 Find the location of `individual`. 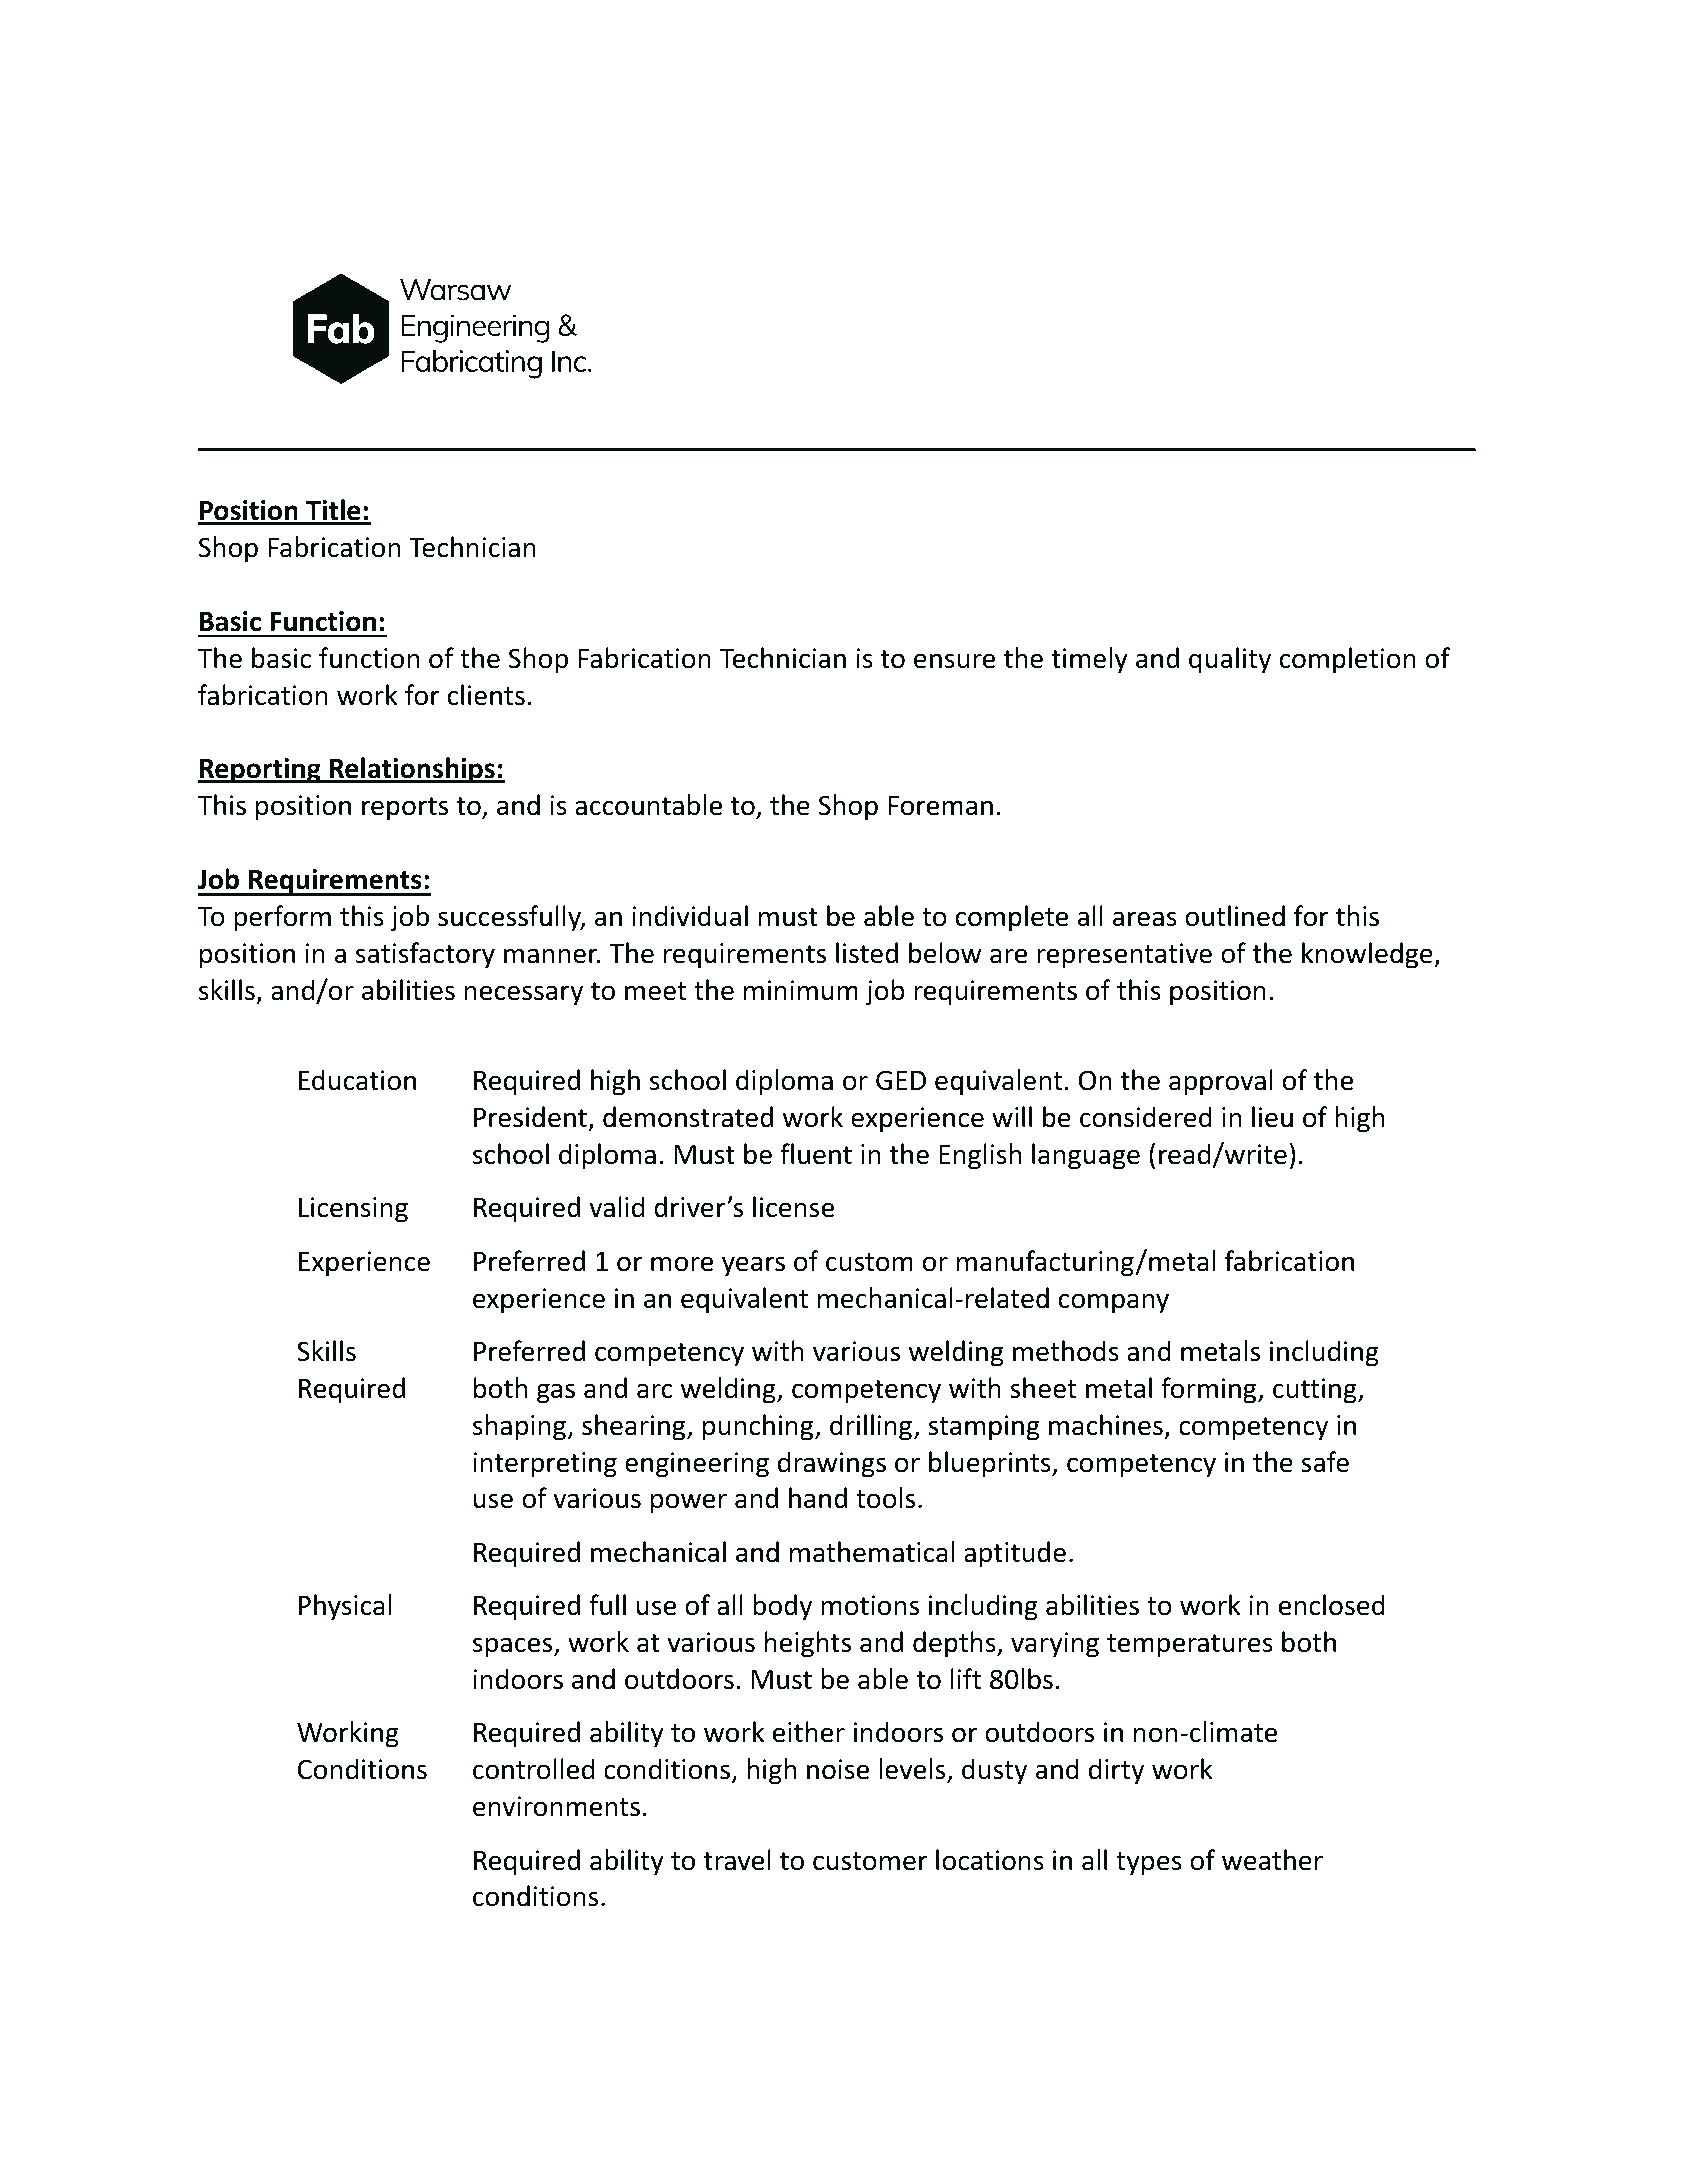

individual is located at coordinates (690, 916).
